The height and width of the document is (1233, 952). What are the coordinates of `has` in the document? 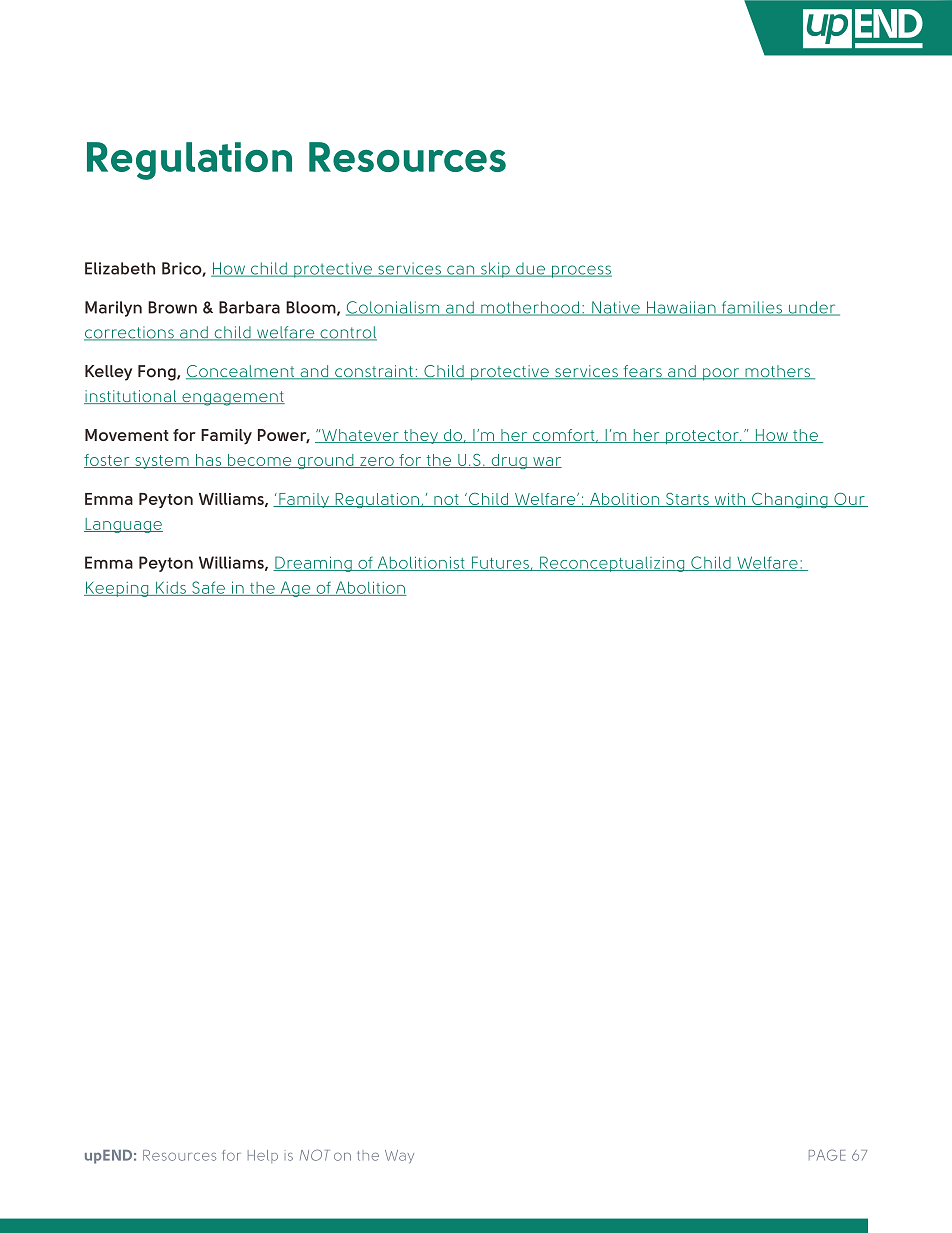 It's located at (209, 461).
